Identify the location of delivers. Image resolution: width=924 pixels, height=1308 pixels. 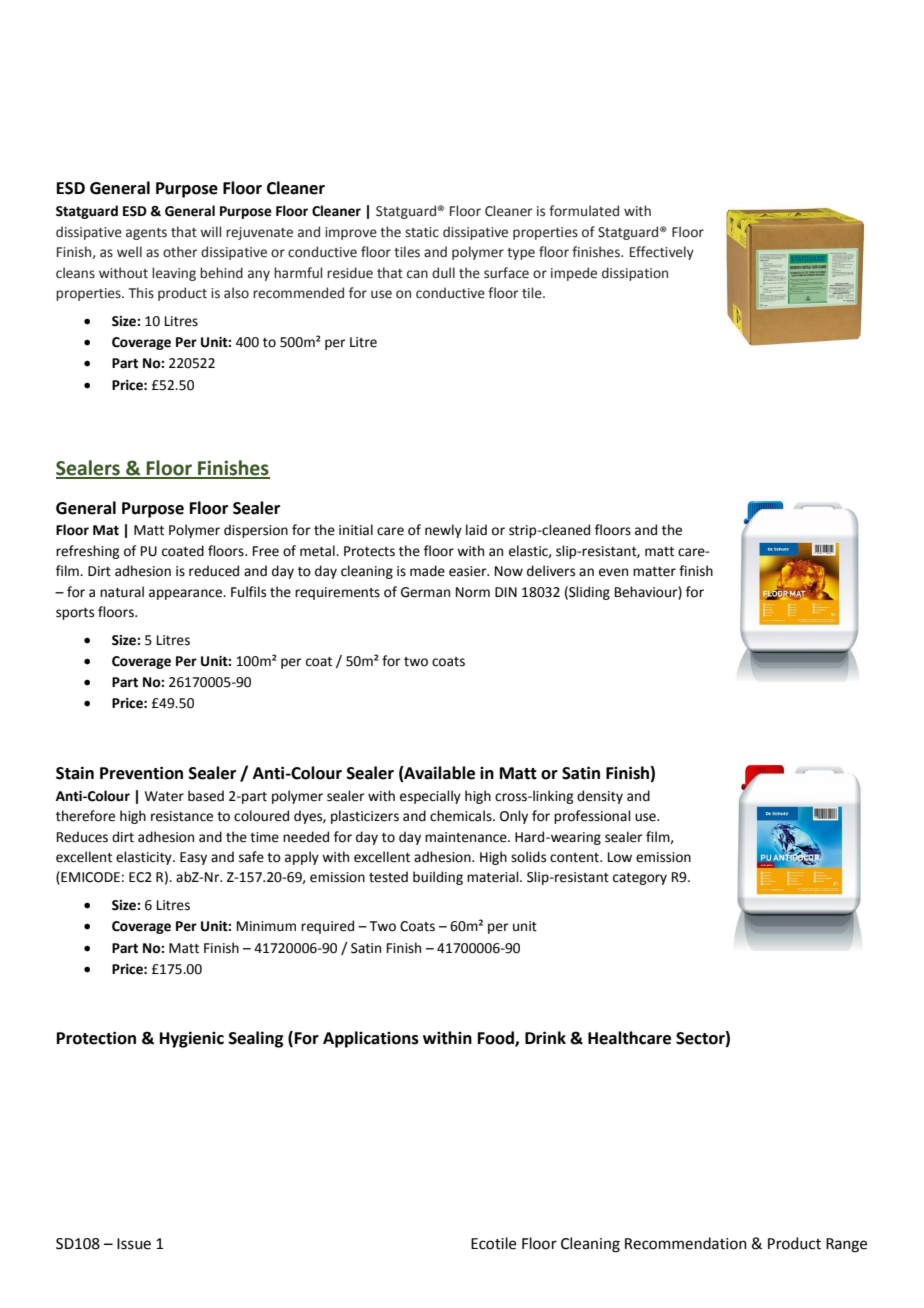
(551, 571).
